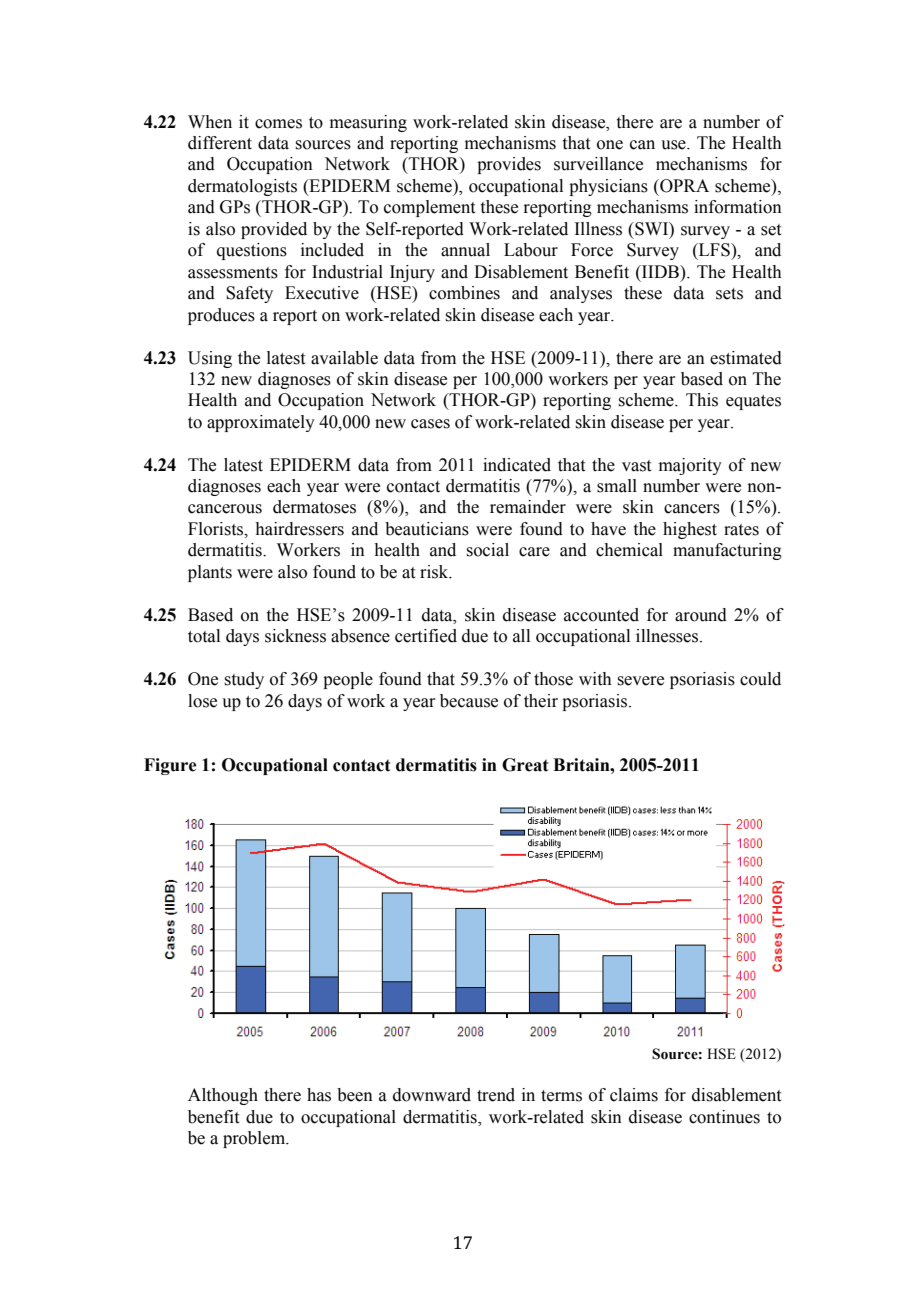 Image resolution: width=924 pixels, height=1308 pixels. I want to click on Figure, so click(170, 766).
